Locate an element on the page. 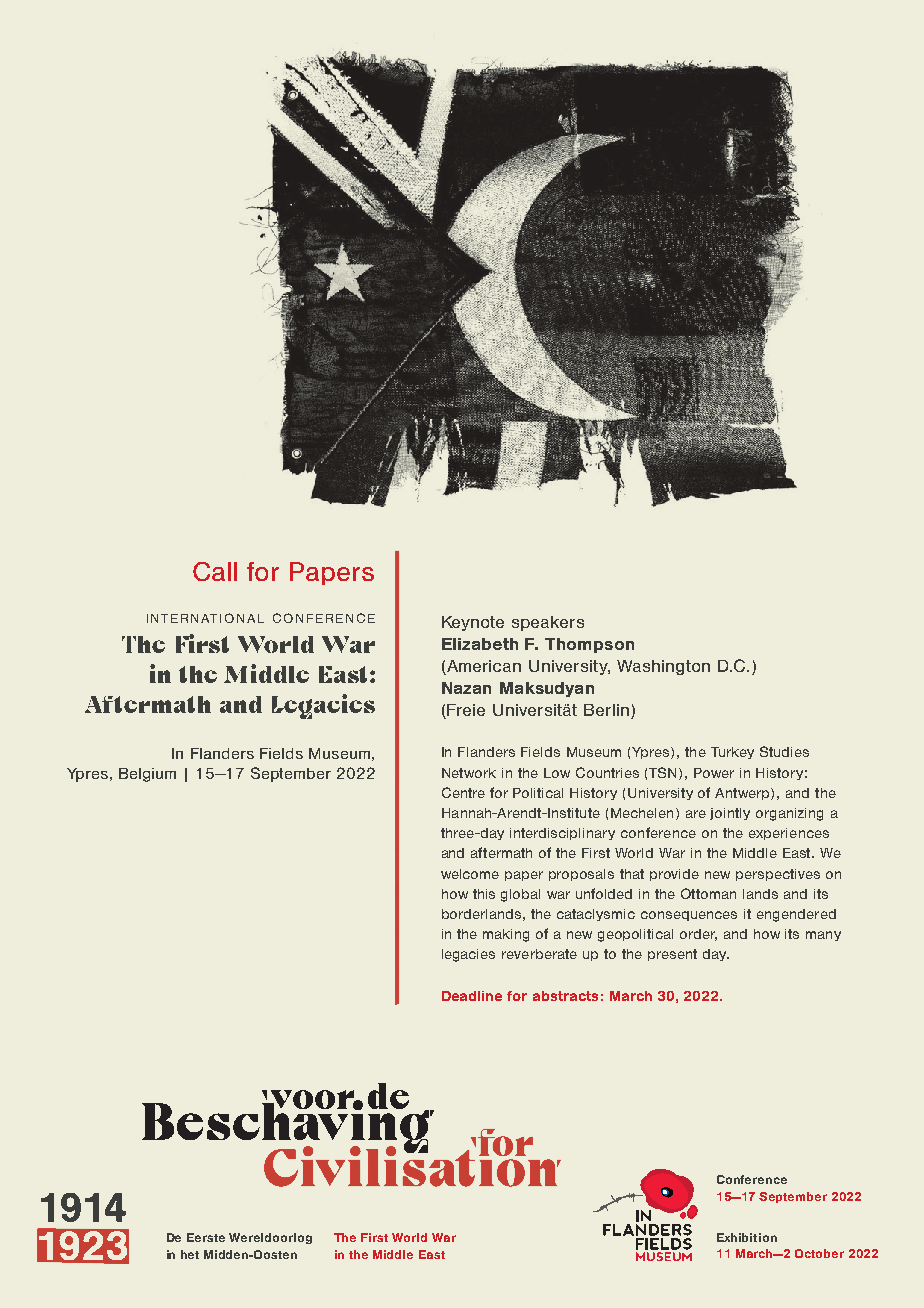 Image resolution: width=924 pixels, height=1308 pixels. Network is located at coordinates (469, 773).
